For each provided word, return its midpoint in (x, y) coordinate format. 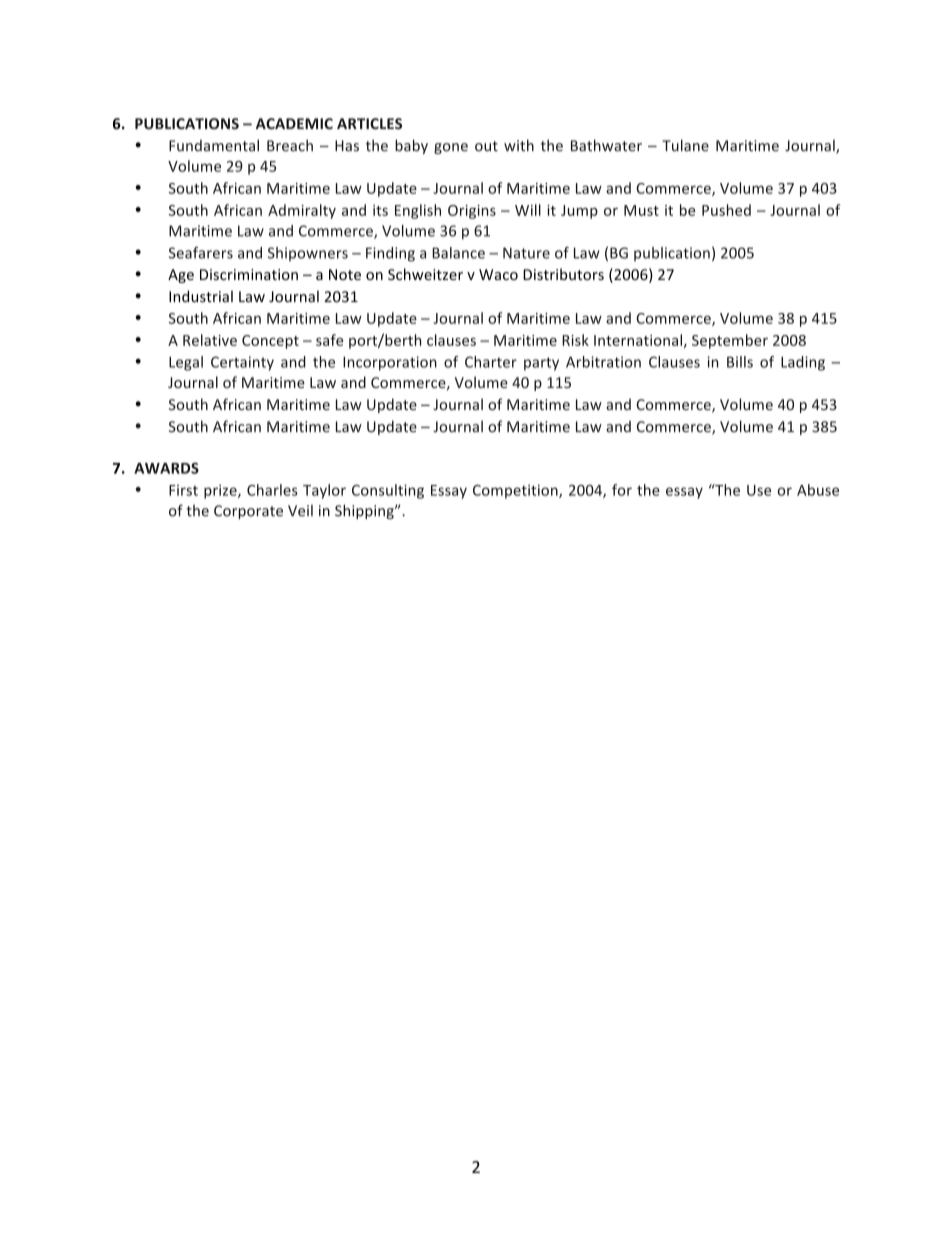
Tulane (685, 145)
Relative (210, 340)
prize (221, 491)
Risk (575, 340)
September (730, 341)
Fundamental (214, 145)
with (519, 145)
